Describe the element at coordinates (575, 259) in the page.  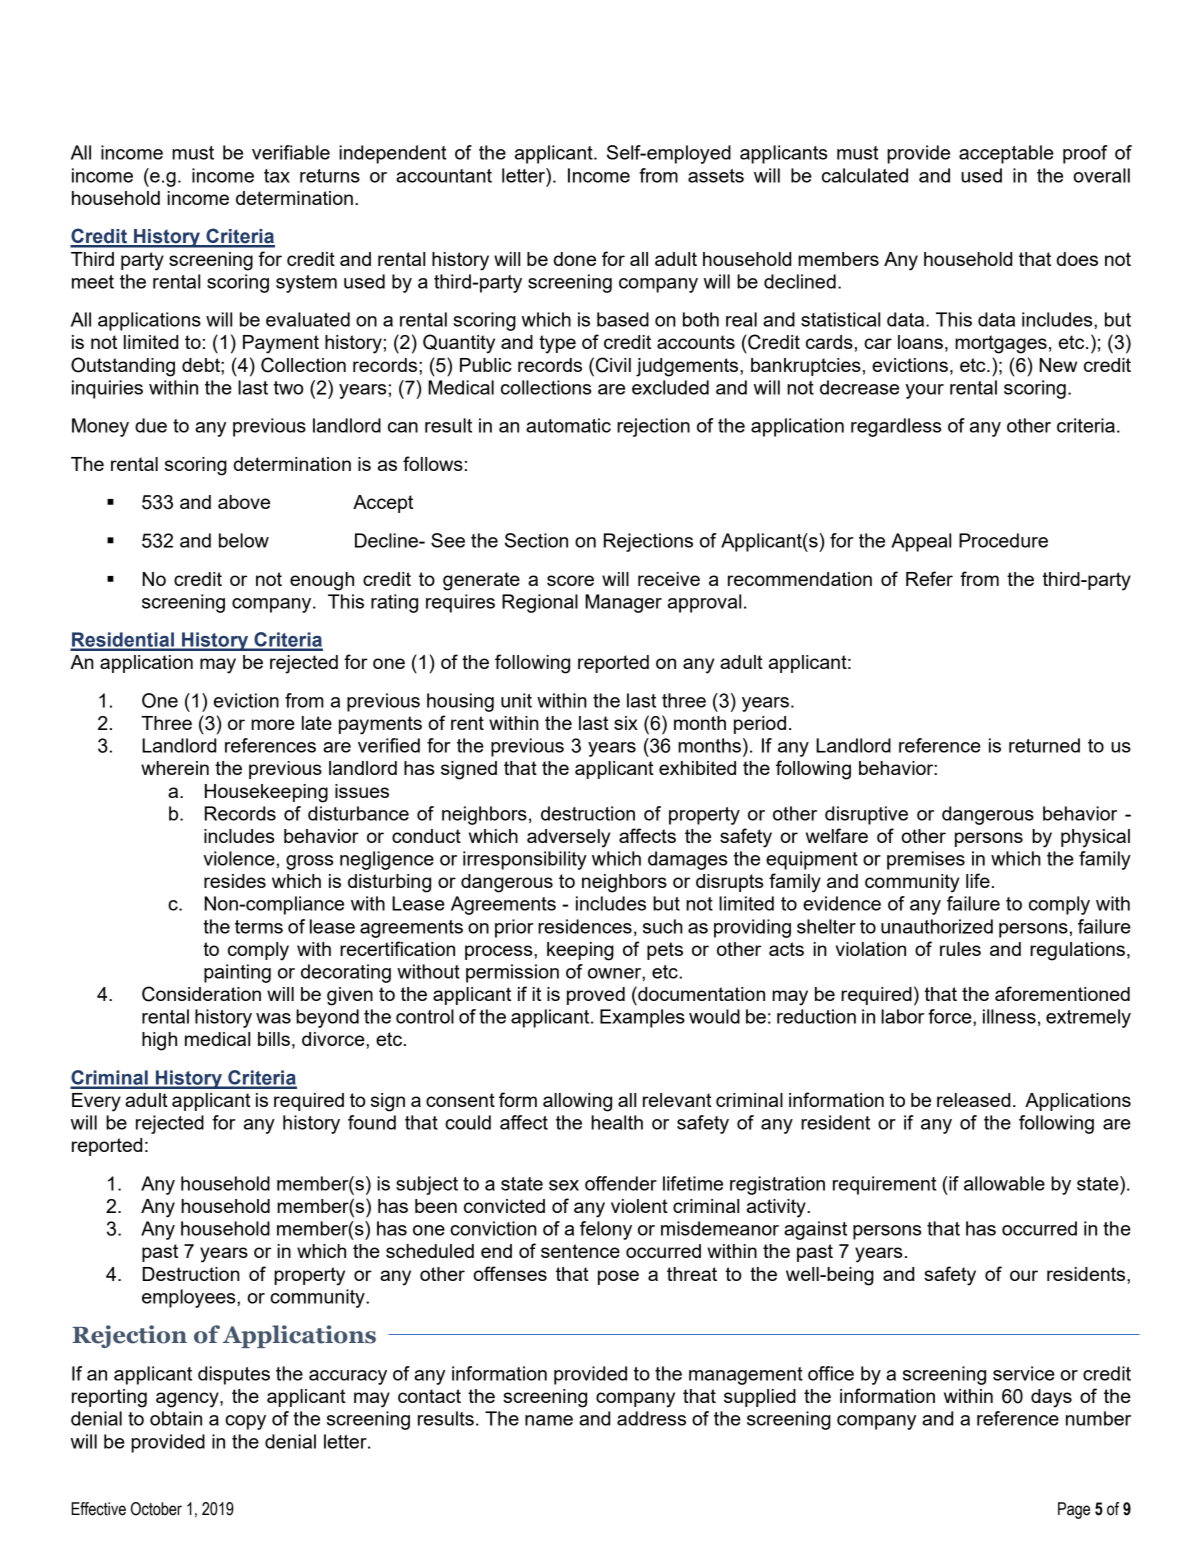
I see `done` at that location.
